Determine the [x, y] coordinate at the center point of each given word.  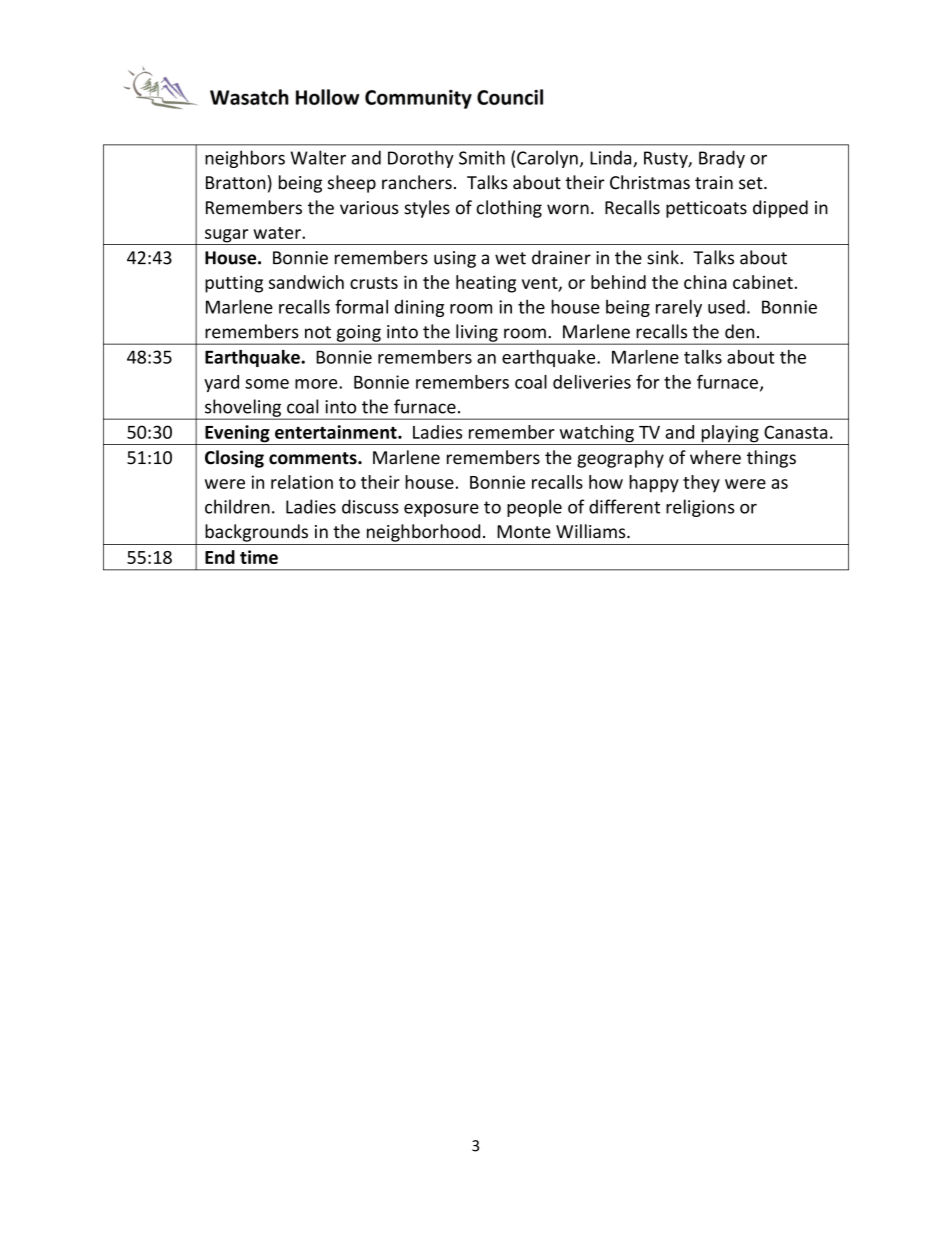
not [318, 332]
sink [664, 257]
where [715, 457]
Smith [482, 157]
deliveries [592, 382]
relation [302, 482]
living [477, 334]
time [259, 557]
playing [730, 435]
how [606, 482]
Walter [318, 157]
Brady [722, 159]
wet [510, 258]
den [739, 331]
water [278, 233]
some [267, 384]
